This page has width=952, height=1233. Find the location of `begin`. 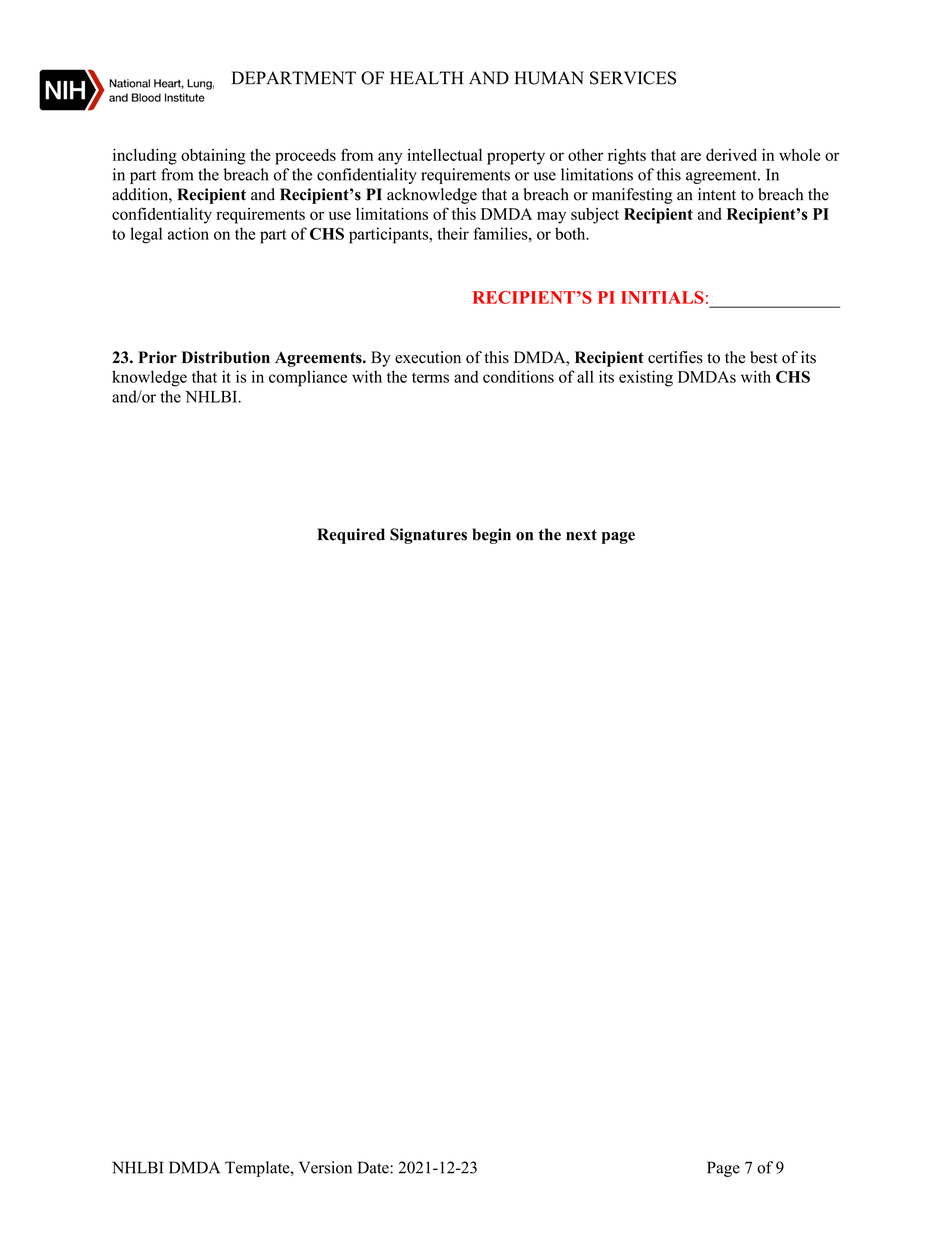

begin is located at coordinates (491, 536).
